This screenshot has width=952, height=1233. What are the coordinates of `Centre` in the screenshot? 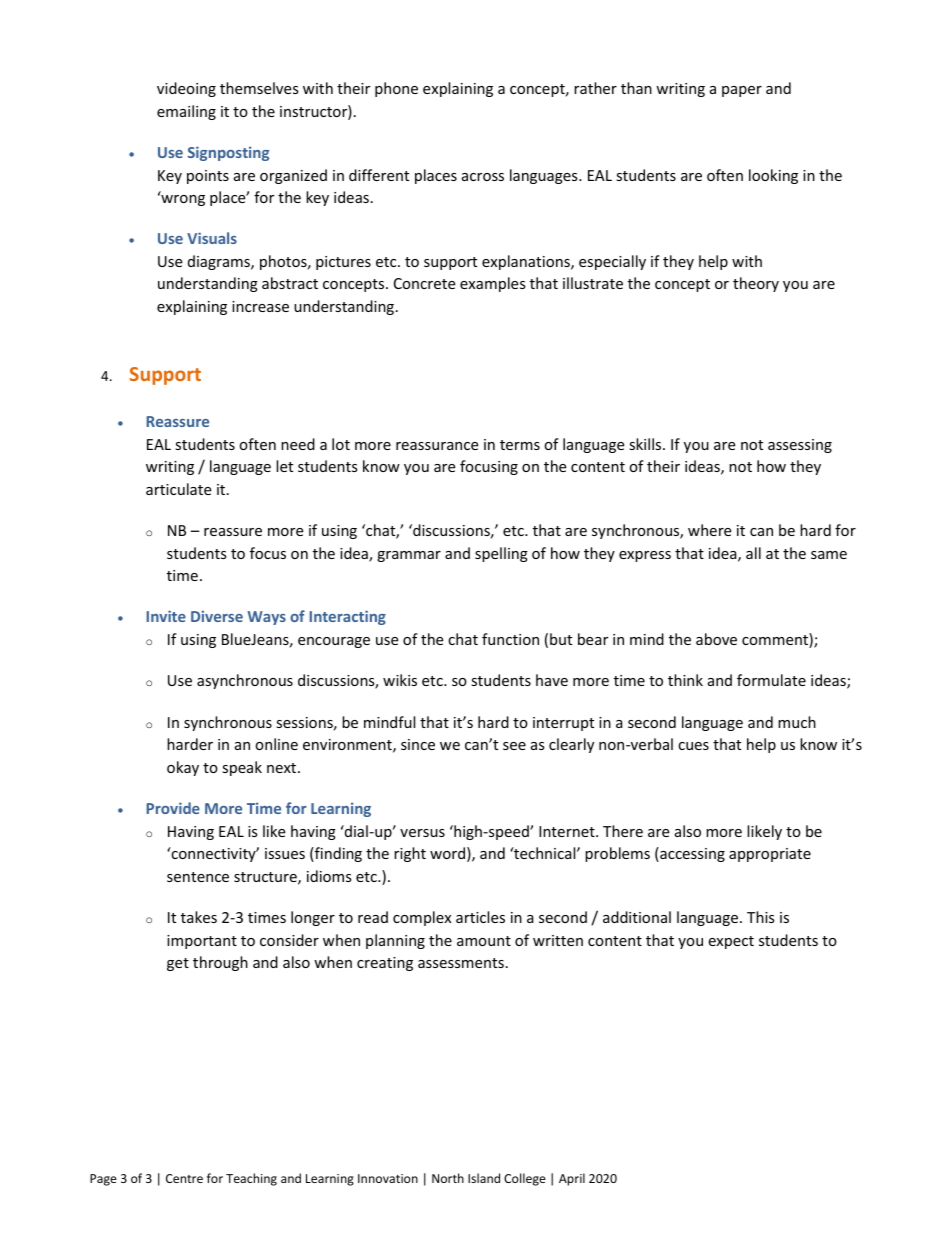 It's located at (184, 1178).
